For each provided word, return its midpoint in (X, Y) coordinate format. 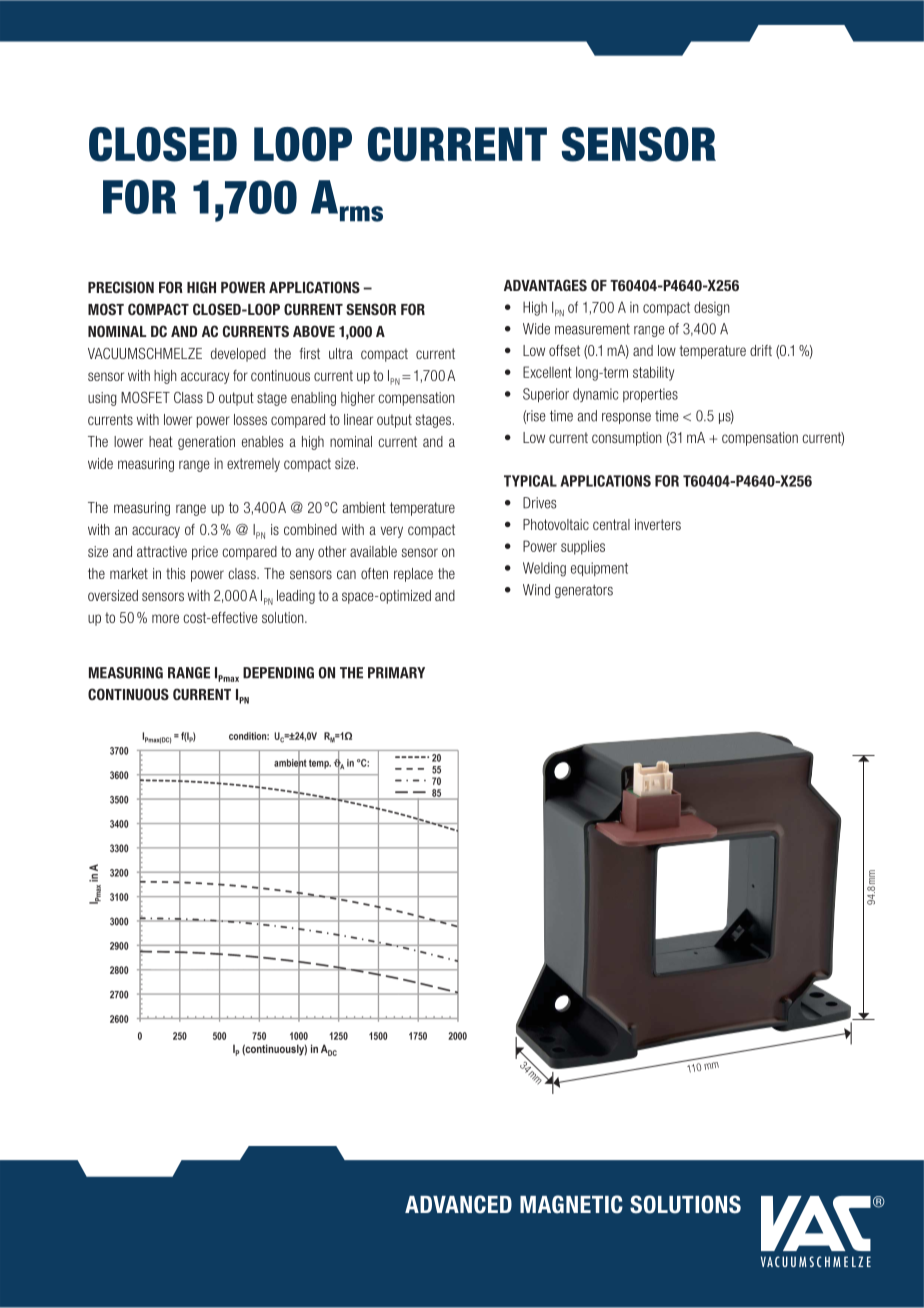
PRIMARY (396, 673)
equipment (599, 569)
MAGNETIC (571, 1204)
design (712, 308)
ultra (341, 353)
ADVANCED (458, 1204)
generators (584, 591)
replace (413, 575)
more (165, 618)
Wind (536, 590)
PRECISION (121, 287)
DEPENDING (278, 673)
